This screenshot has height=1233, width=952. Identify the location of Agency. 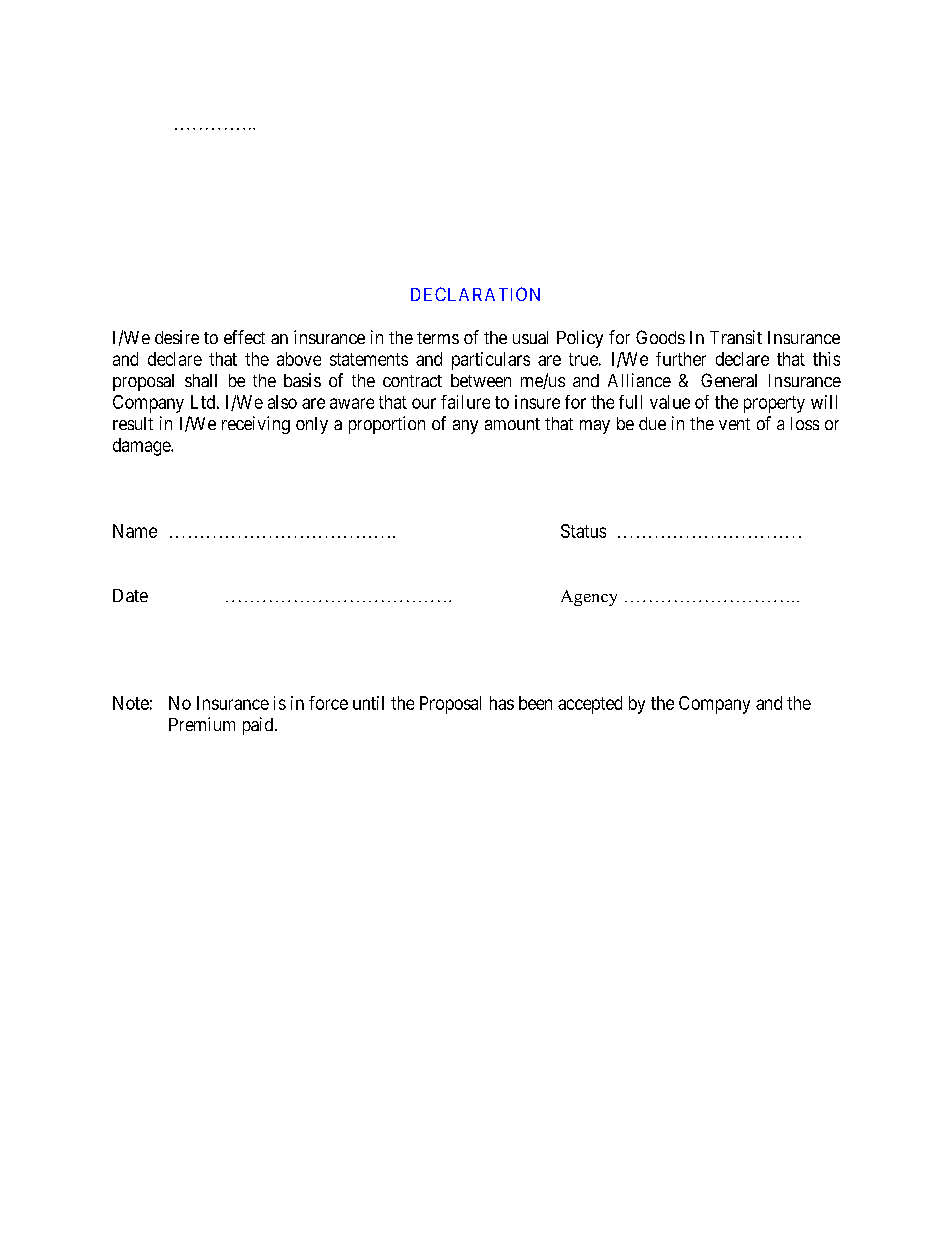
(589, 598).
